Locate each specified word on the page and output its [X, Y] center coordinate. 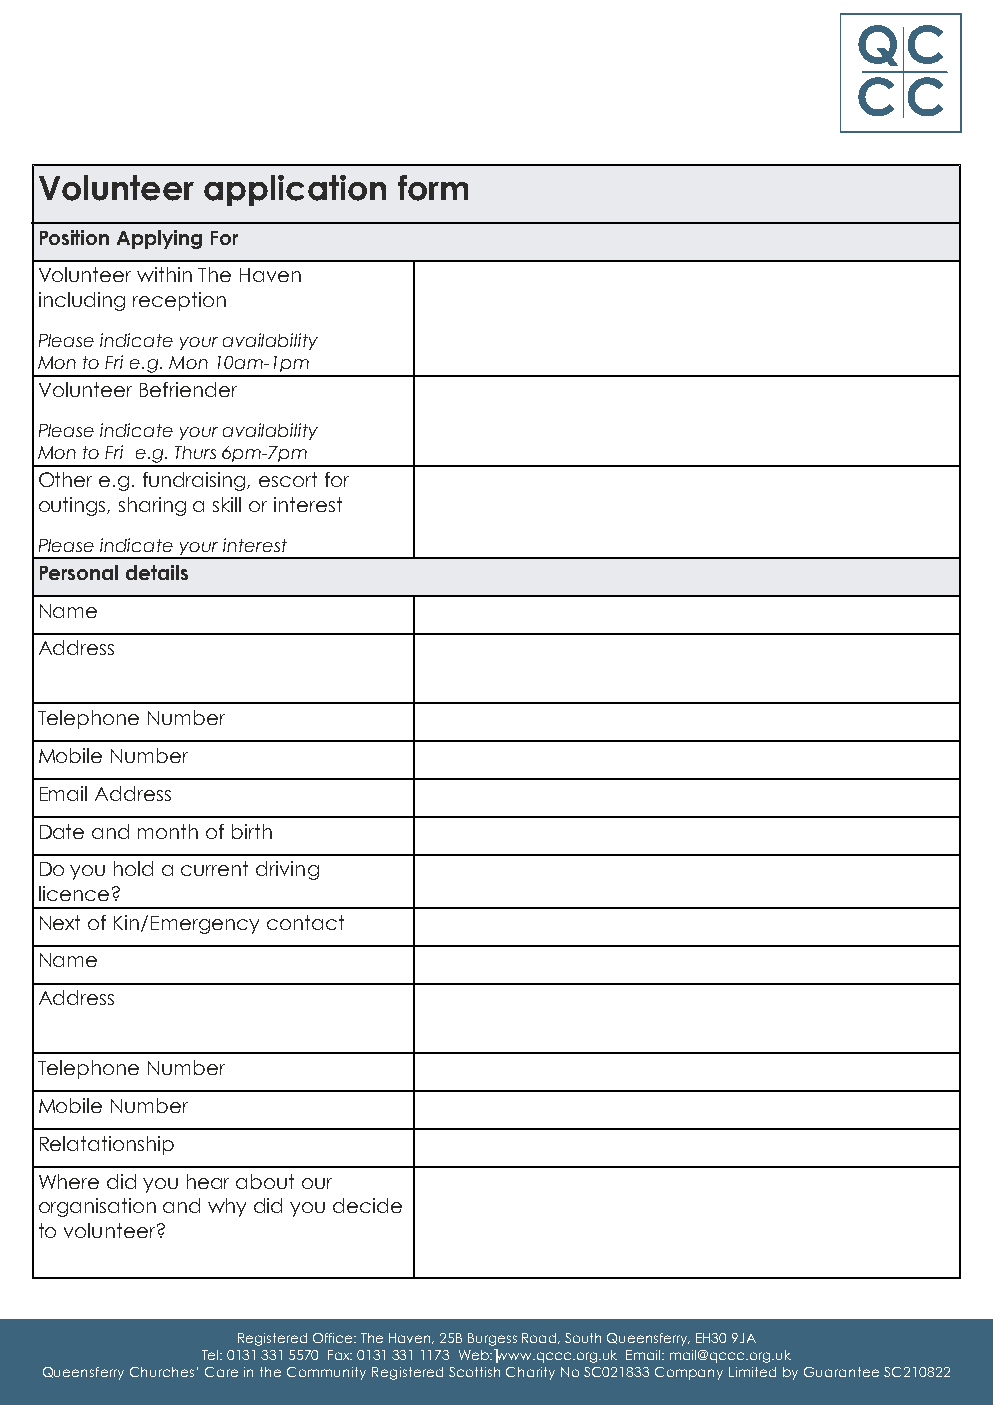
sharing [152, 506]
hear [208, 1181]
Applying [159, 239]
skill [227, 504]
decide [367, 1205]
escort [288, 479]
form [433, 188]
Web [475, 1355]
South [583, 1338]
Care [221, 1372]
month [168, 831]
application [295, 190]
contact [305, 922]
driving [287, 870]
